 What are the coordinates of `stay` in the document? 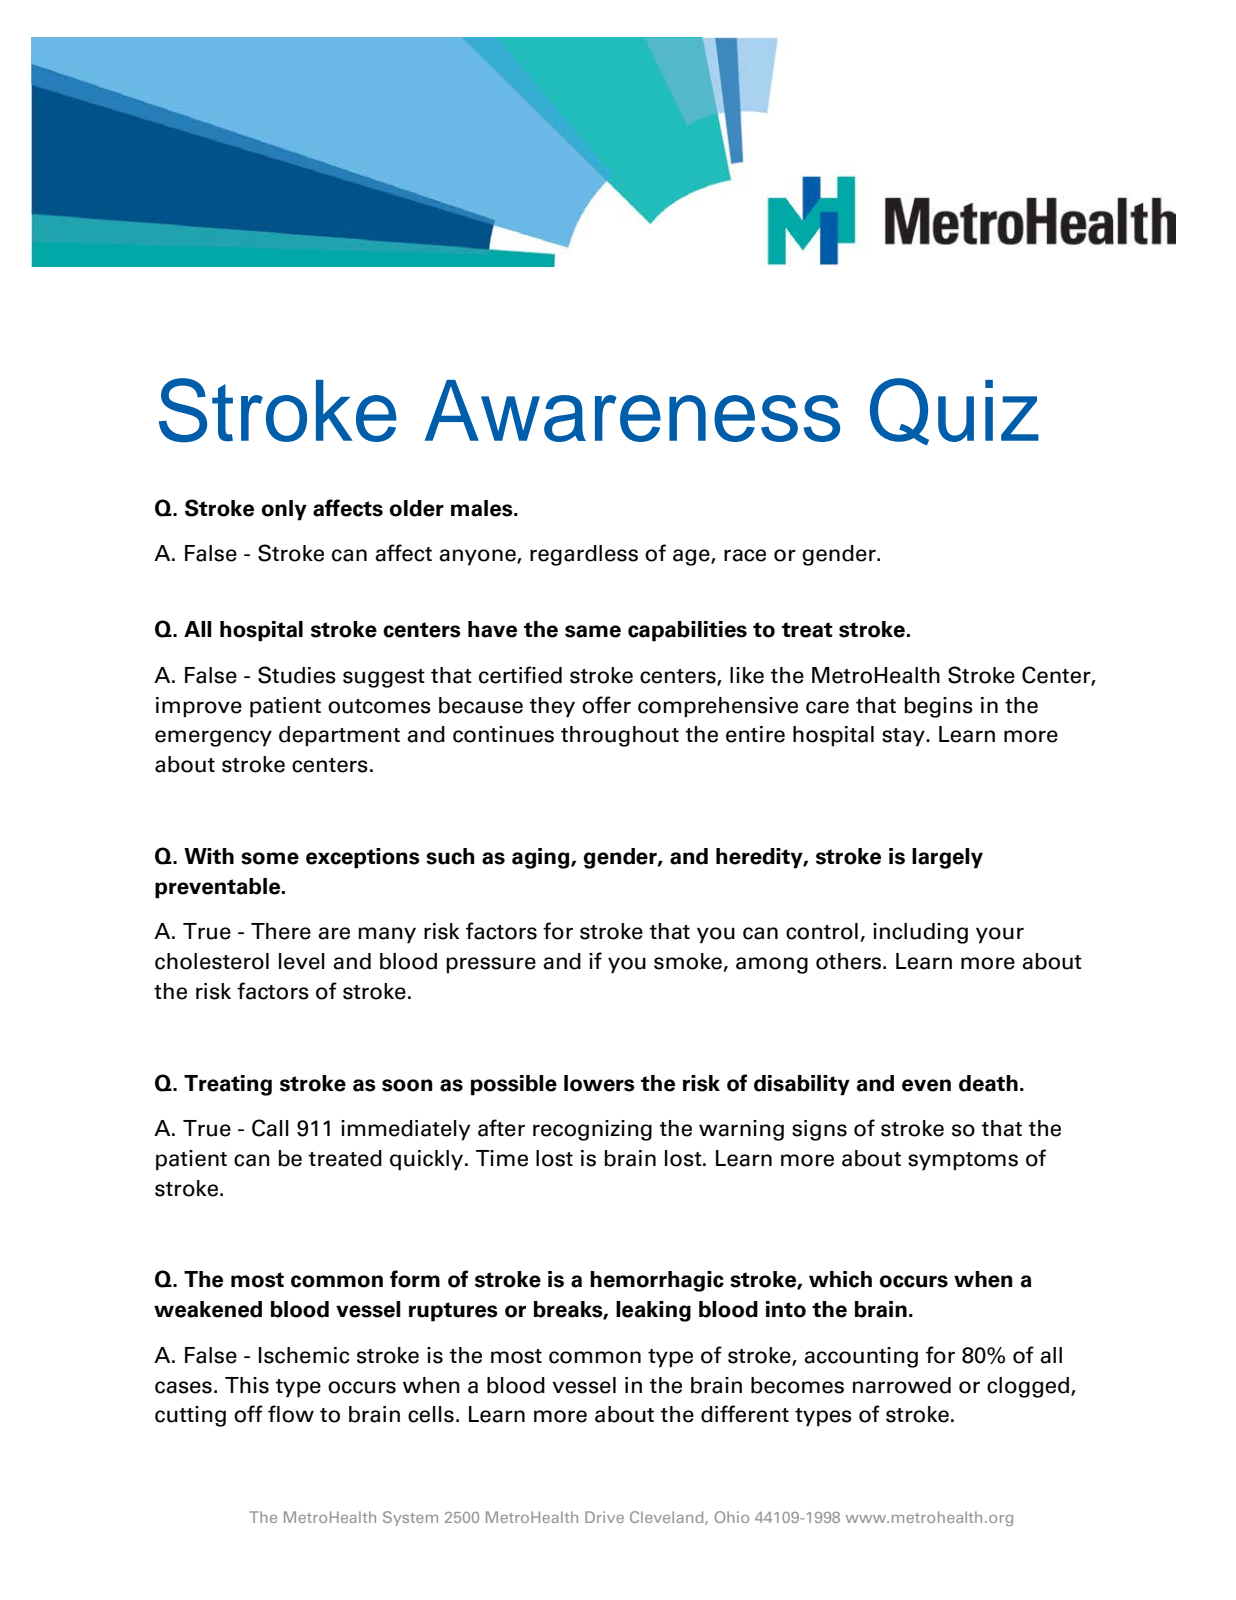 It's located at (904, 737).
